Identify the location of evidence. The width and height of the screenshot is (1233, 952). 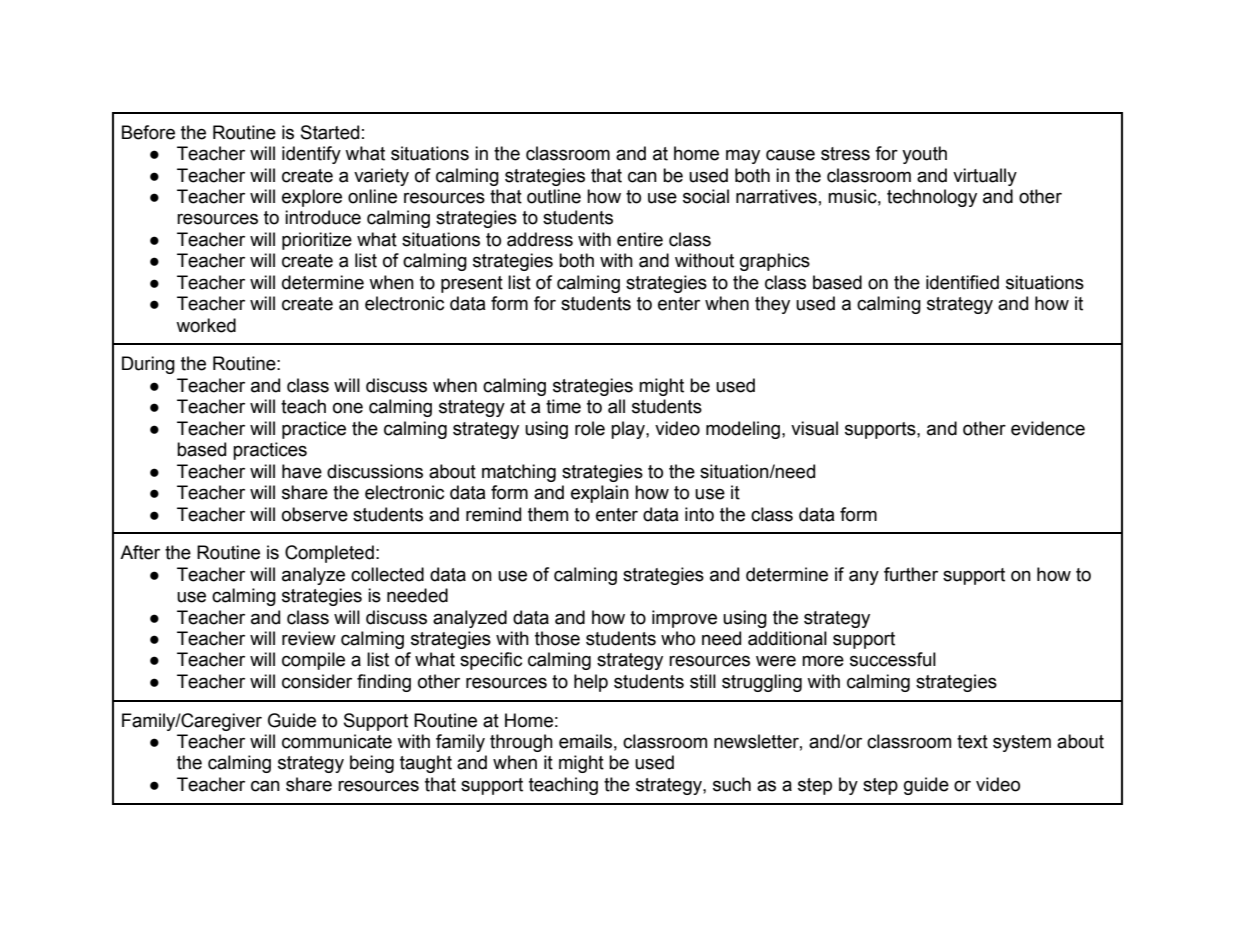
(1048, 428).
